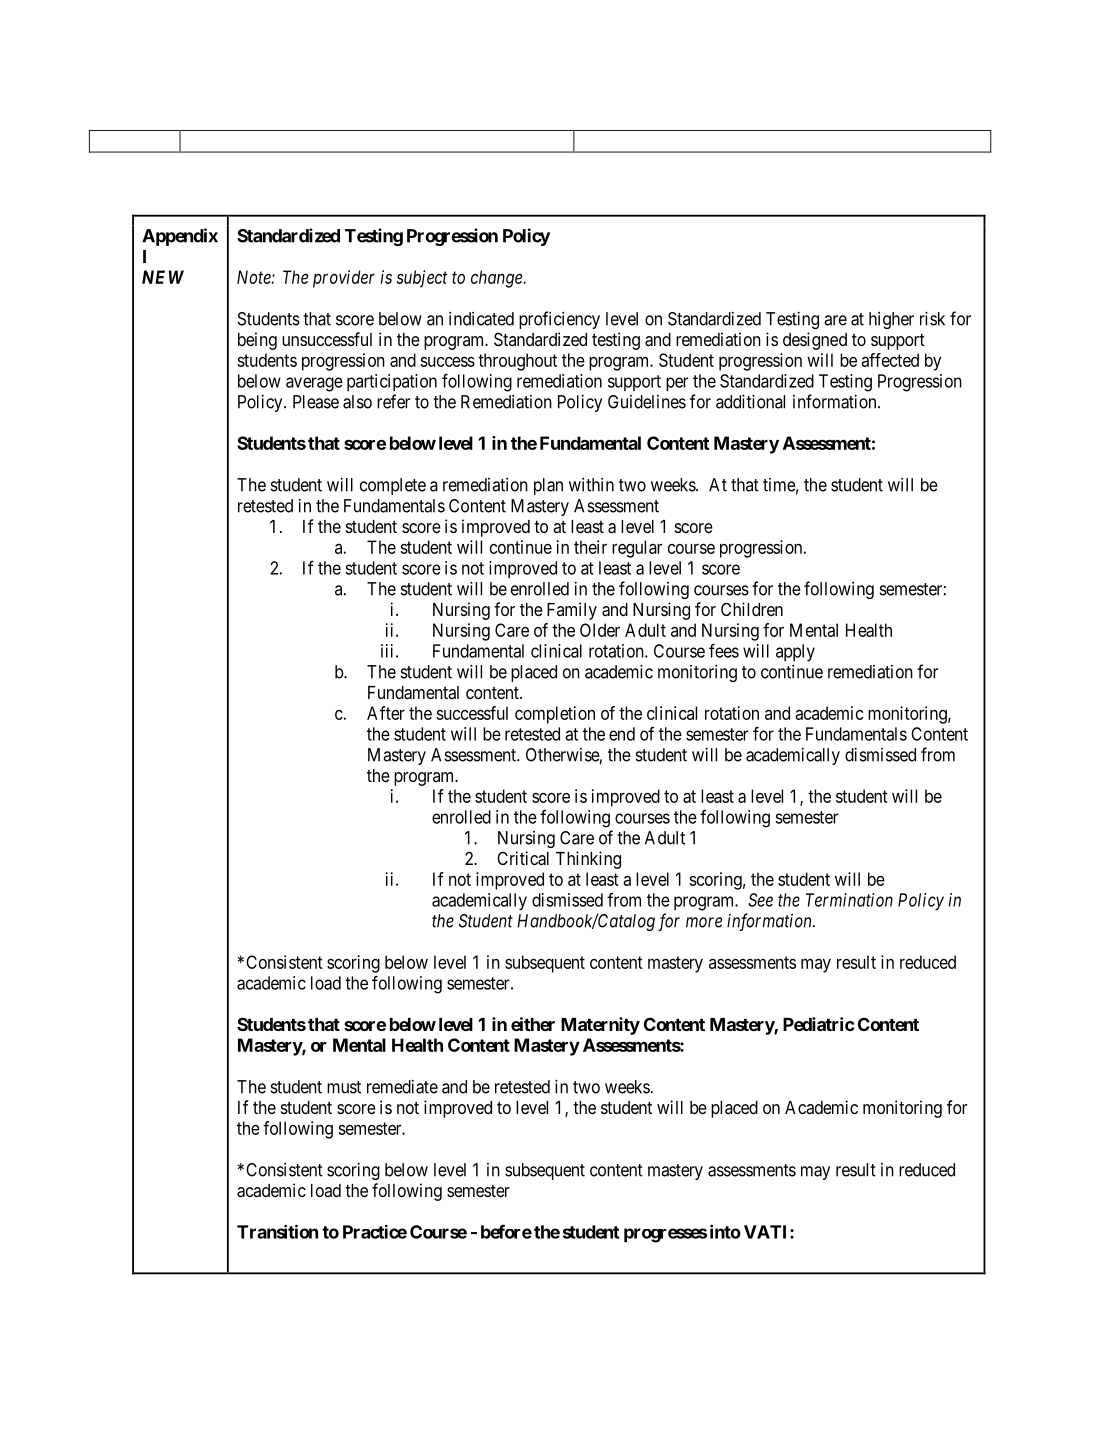 This screenshot has height=1429, width=1104. Describe the element at coordinates (386, 713) in the screenshot. I see `After` at that location.
